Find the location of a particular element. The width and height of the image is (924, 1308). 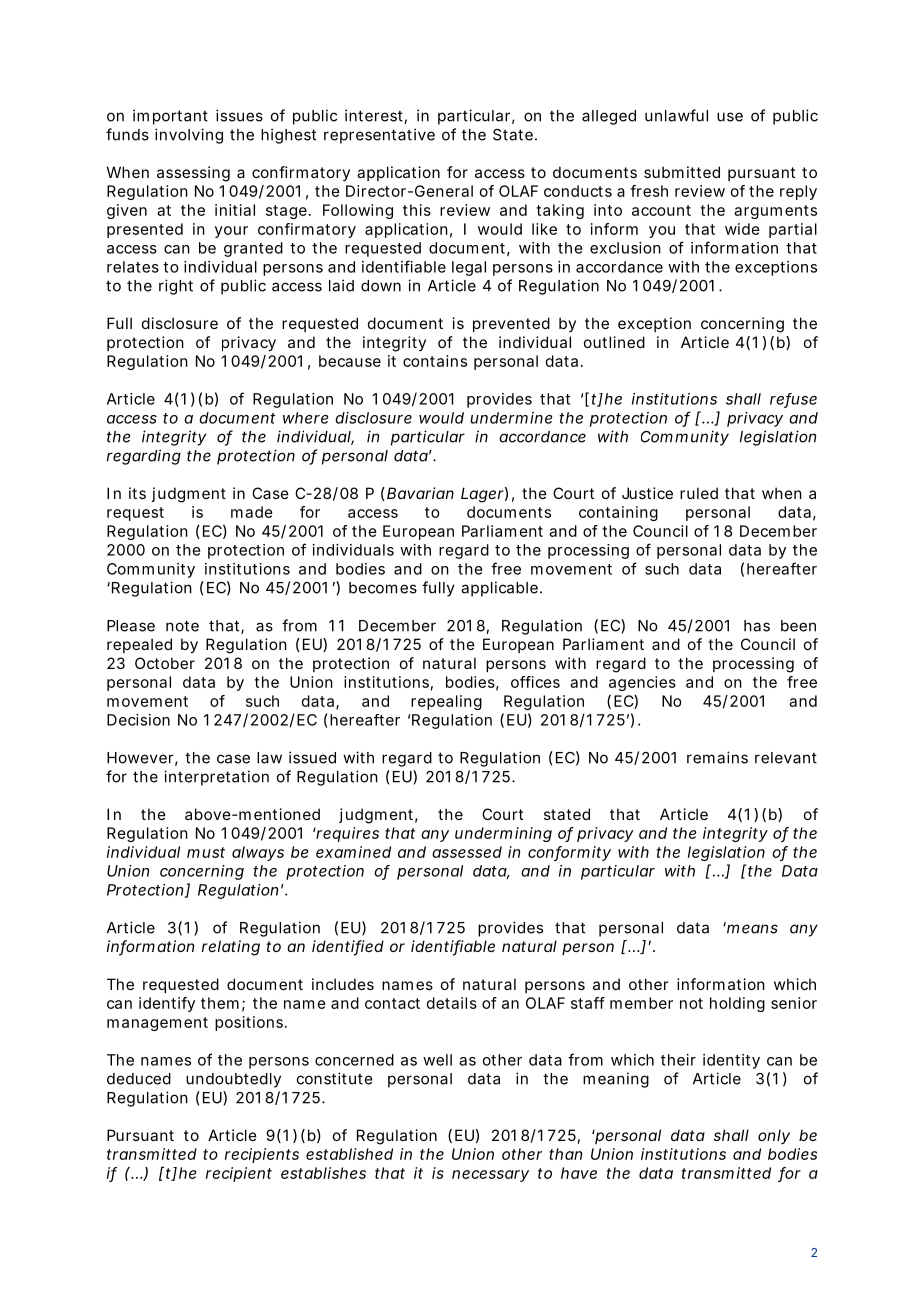

representative is located at coordinates (379, 136).
